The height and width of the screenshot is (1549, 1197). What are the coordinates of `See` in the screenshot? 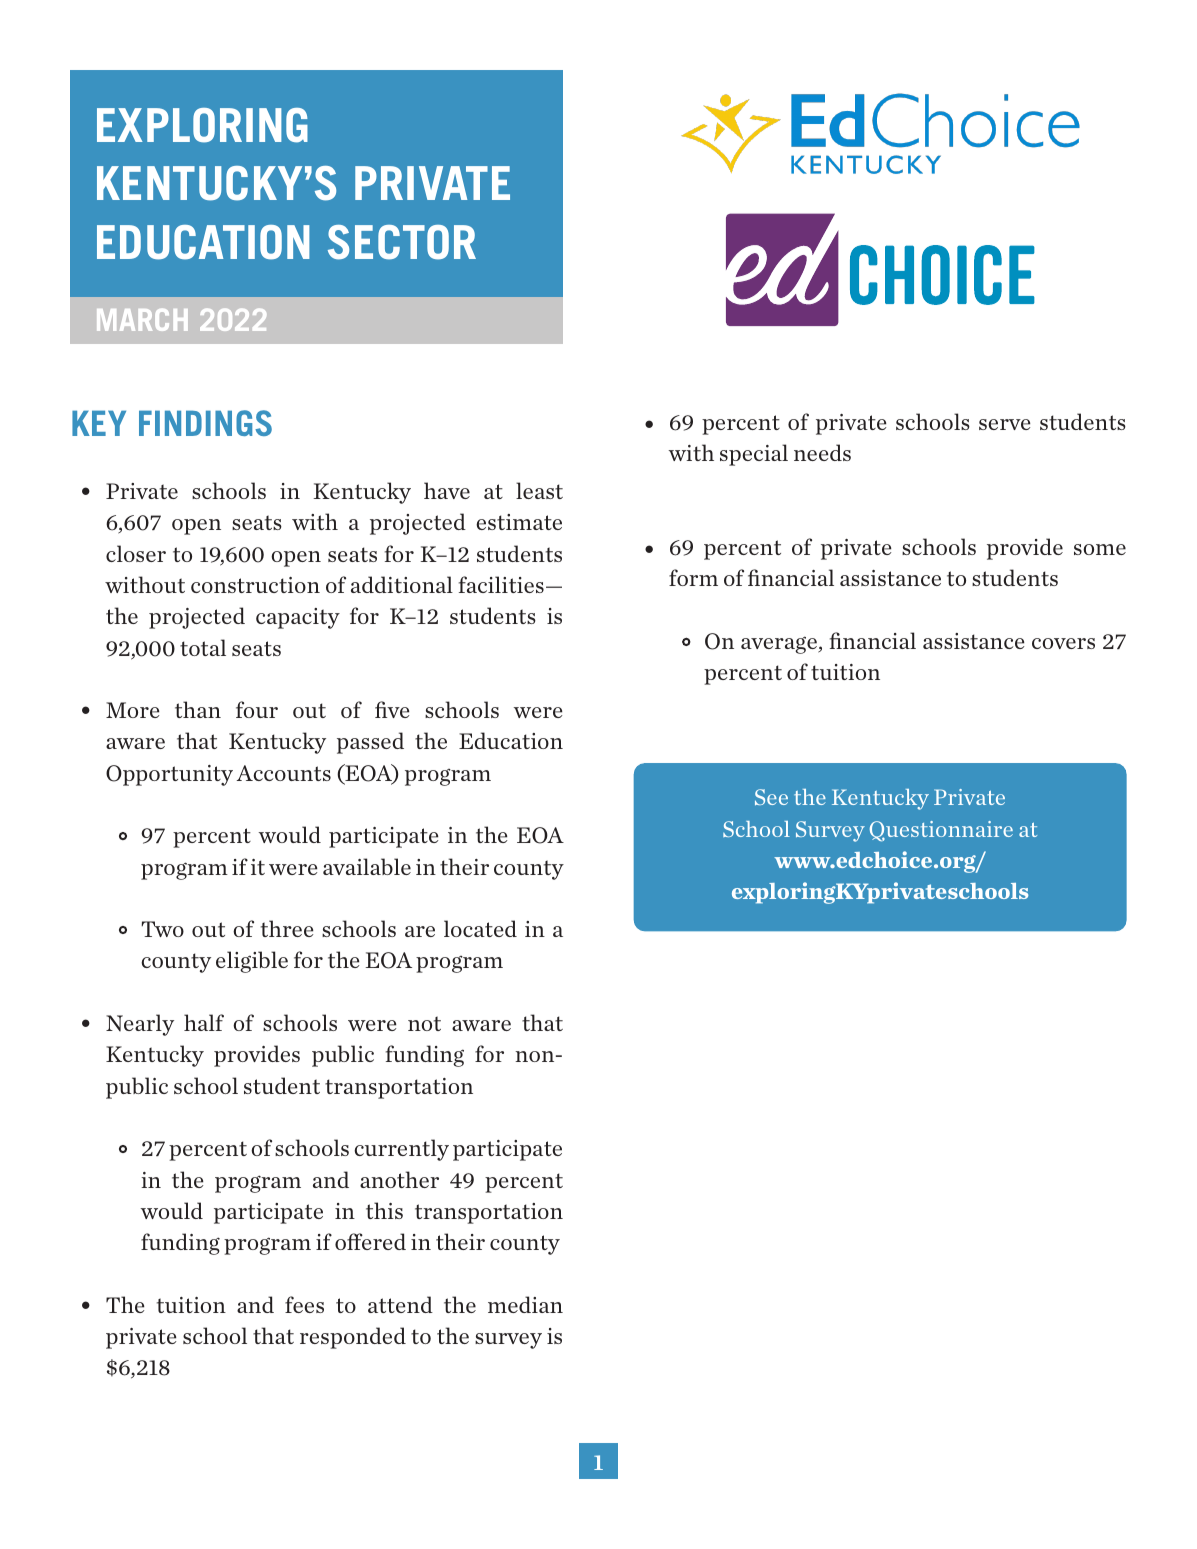 It's located at (771, 797).
